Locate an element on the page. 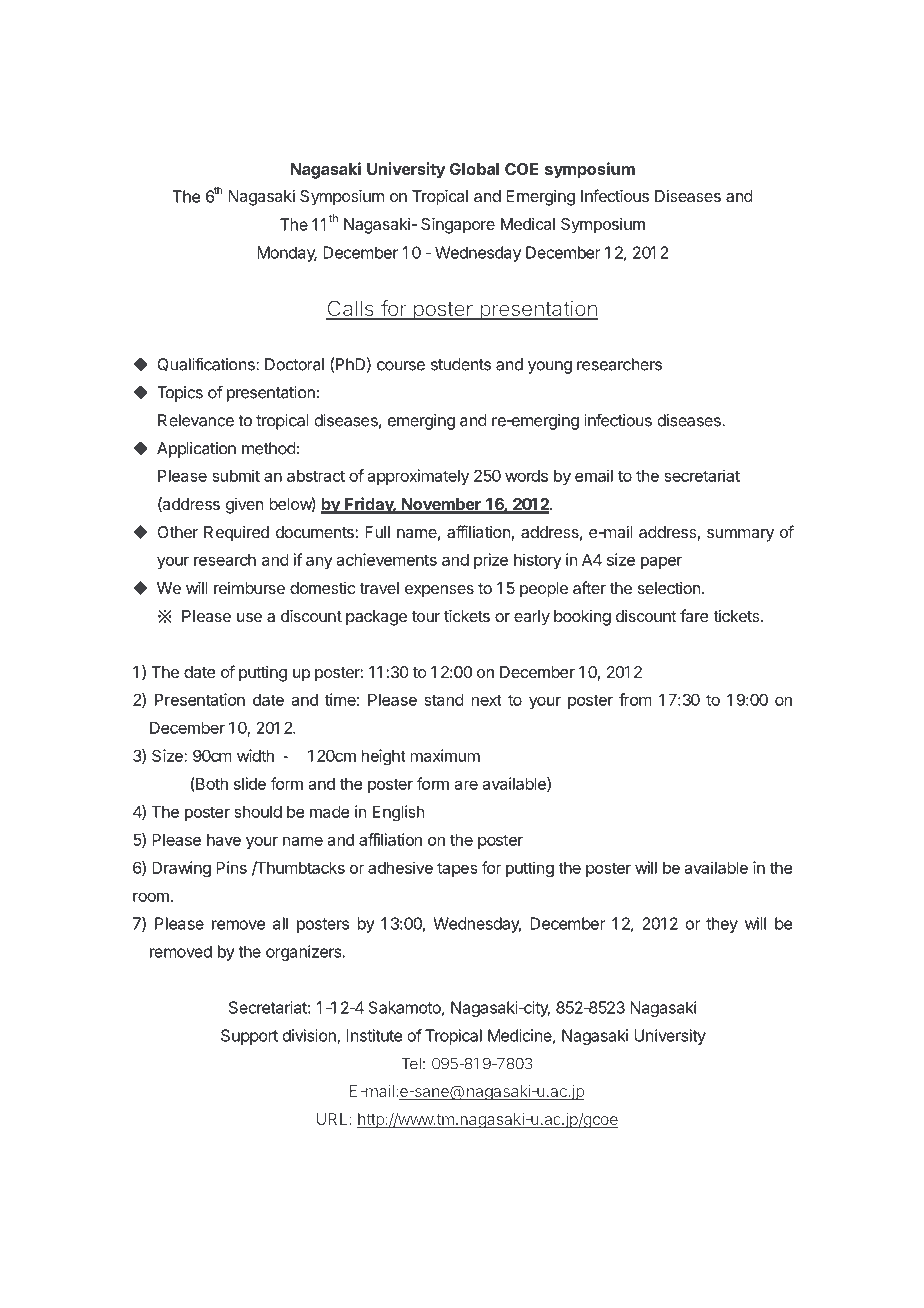  approximately is located at coordinates (418, 477).
